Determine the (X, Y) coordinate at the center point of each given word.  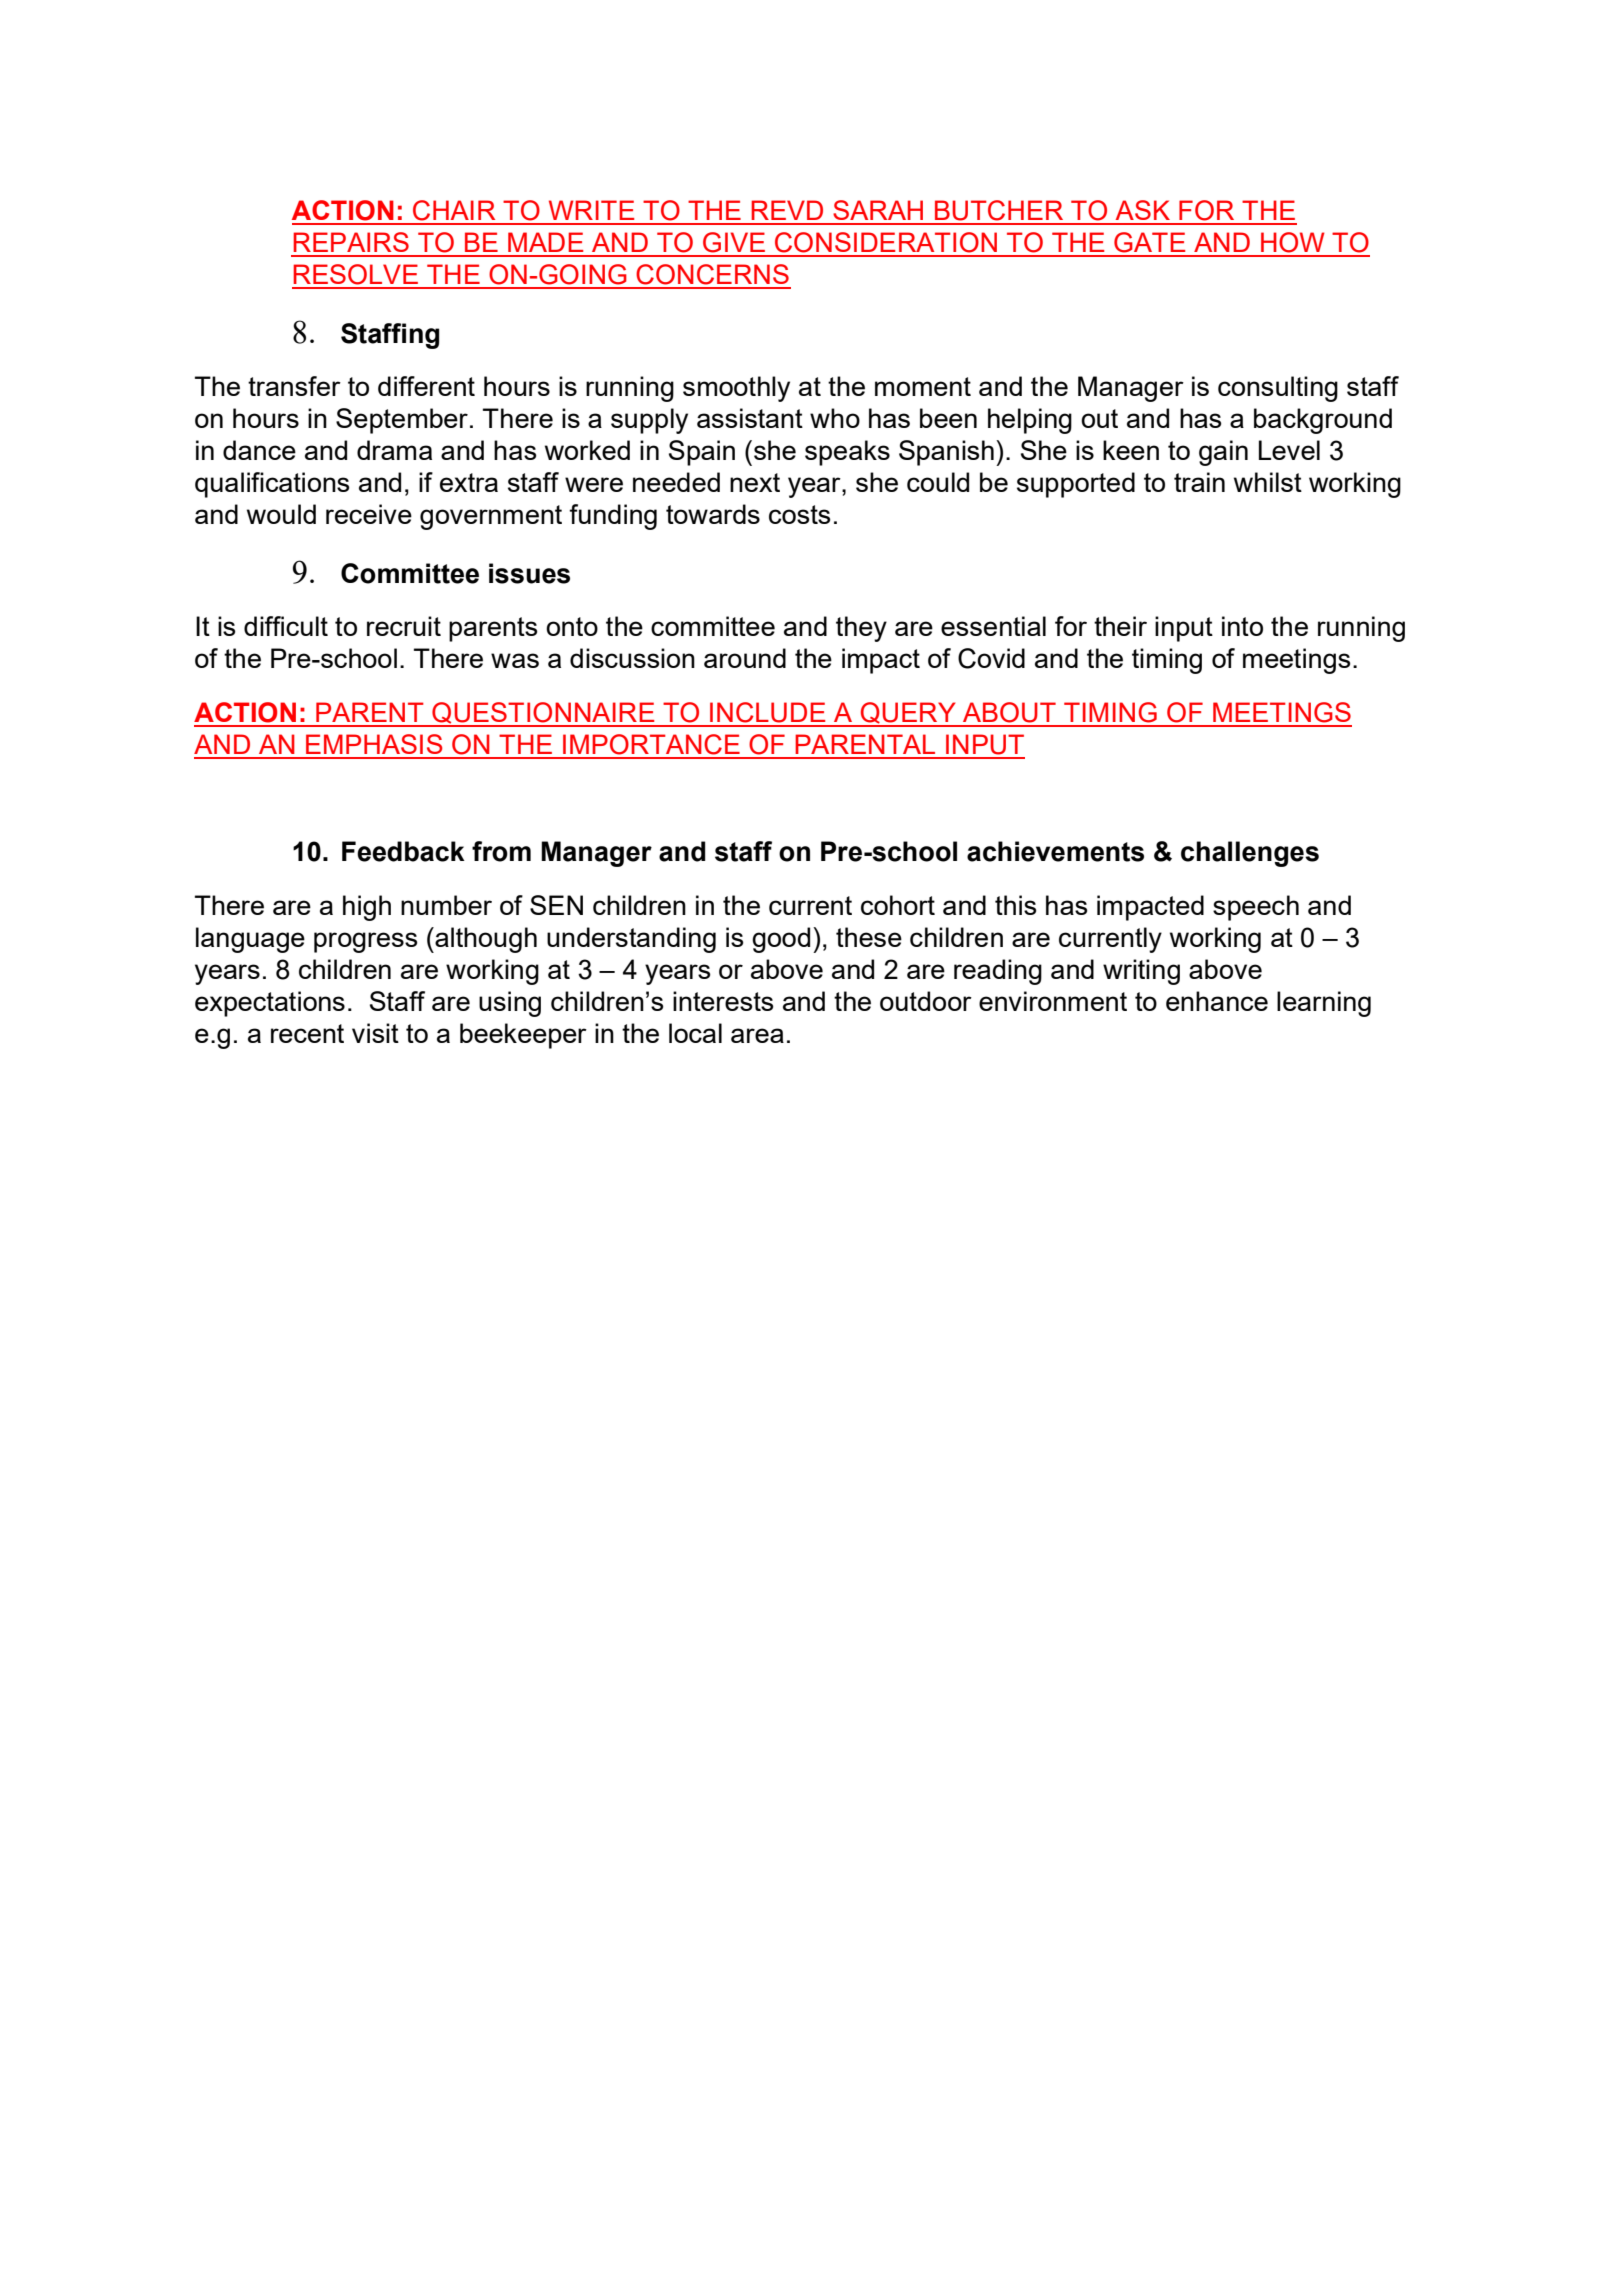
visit (375, 1033)
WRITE (591, 210)
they (861, 629)
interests (723, 1001)
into (1242, 626)
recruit (404, 626)
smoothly (736, 389)
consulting (1278, 389)
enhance (1217, 1001)
